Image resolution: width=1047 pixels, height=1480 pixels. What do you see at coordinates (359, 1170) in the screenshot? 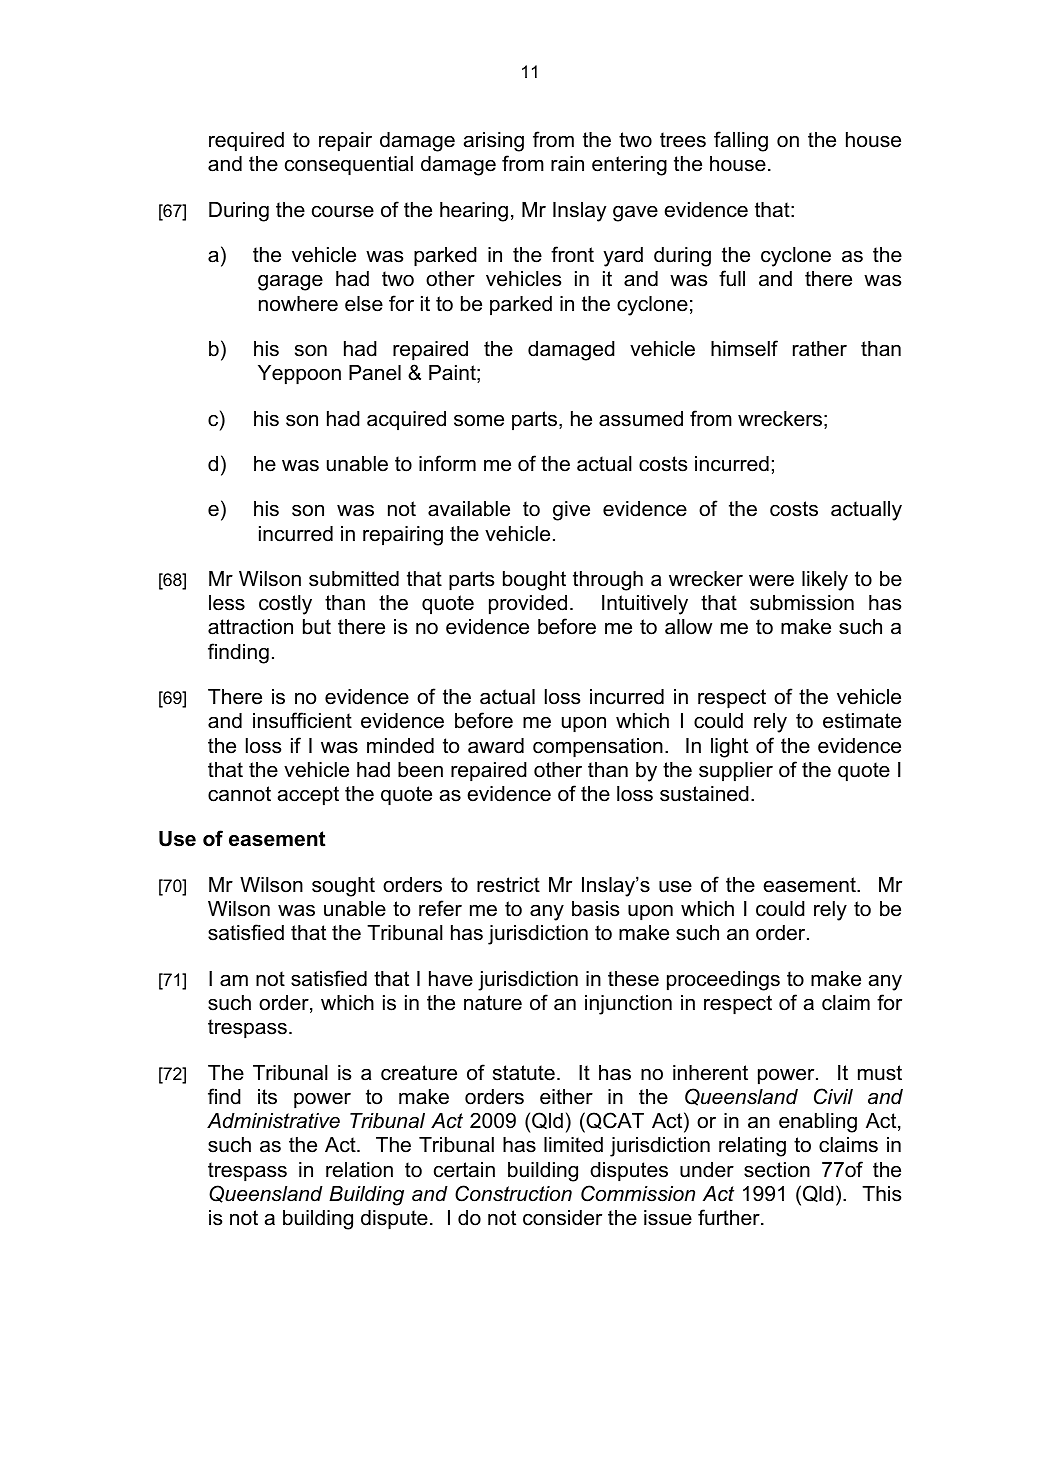
I see `relation` at bounding box center [359, 1170].
